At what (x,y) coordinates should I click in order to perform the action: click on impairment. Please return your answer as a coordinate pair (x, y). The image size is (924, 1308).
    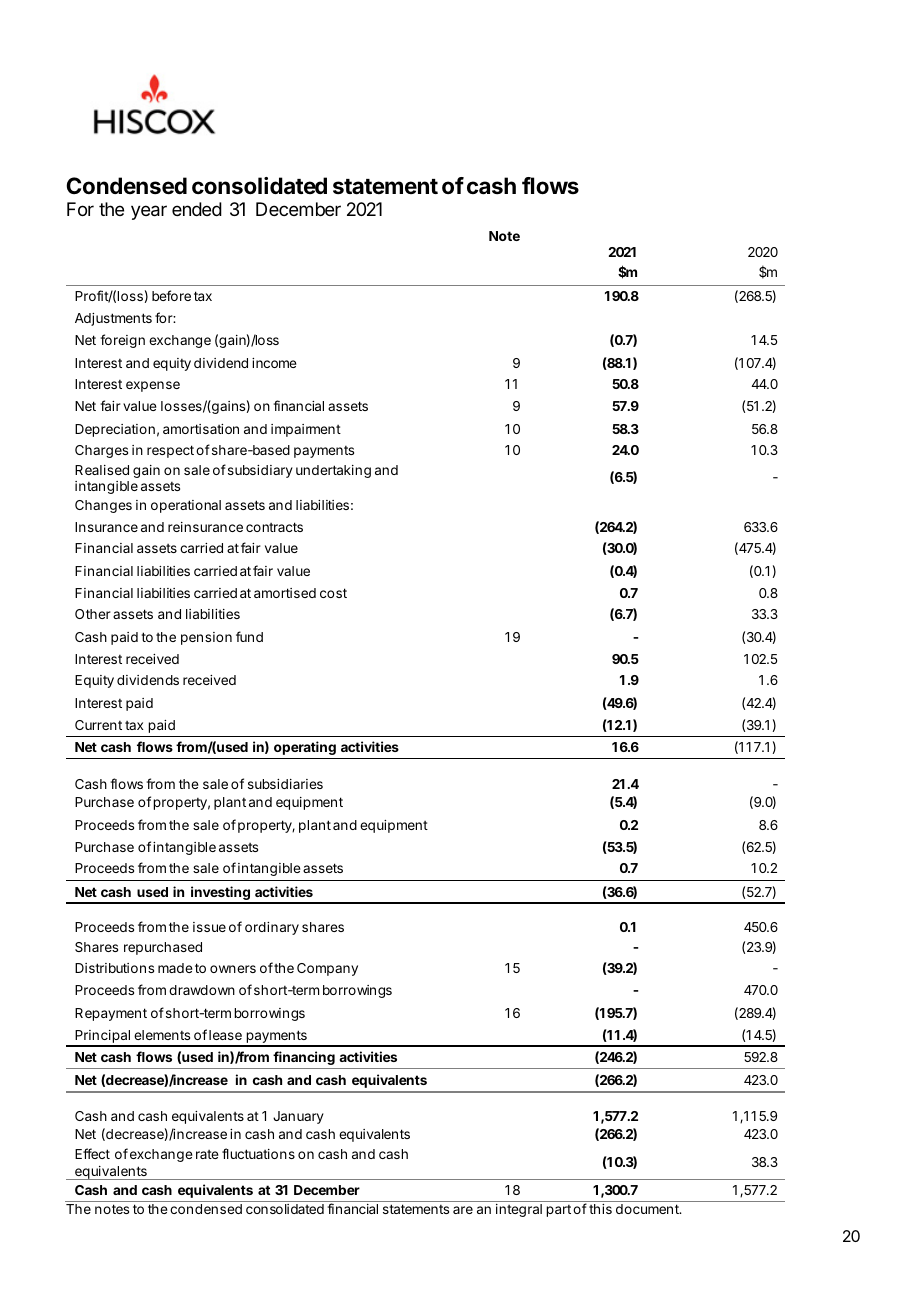
    Looking at the image, I should click on (306, 430).
